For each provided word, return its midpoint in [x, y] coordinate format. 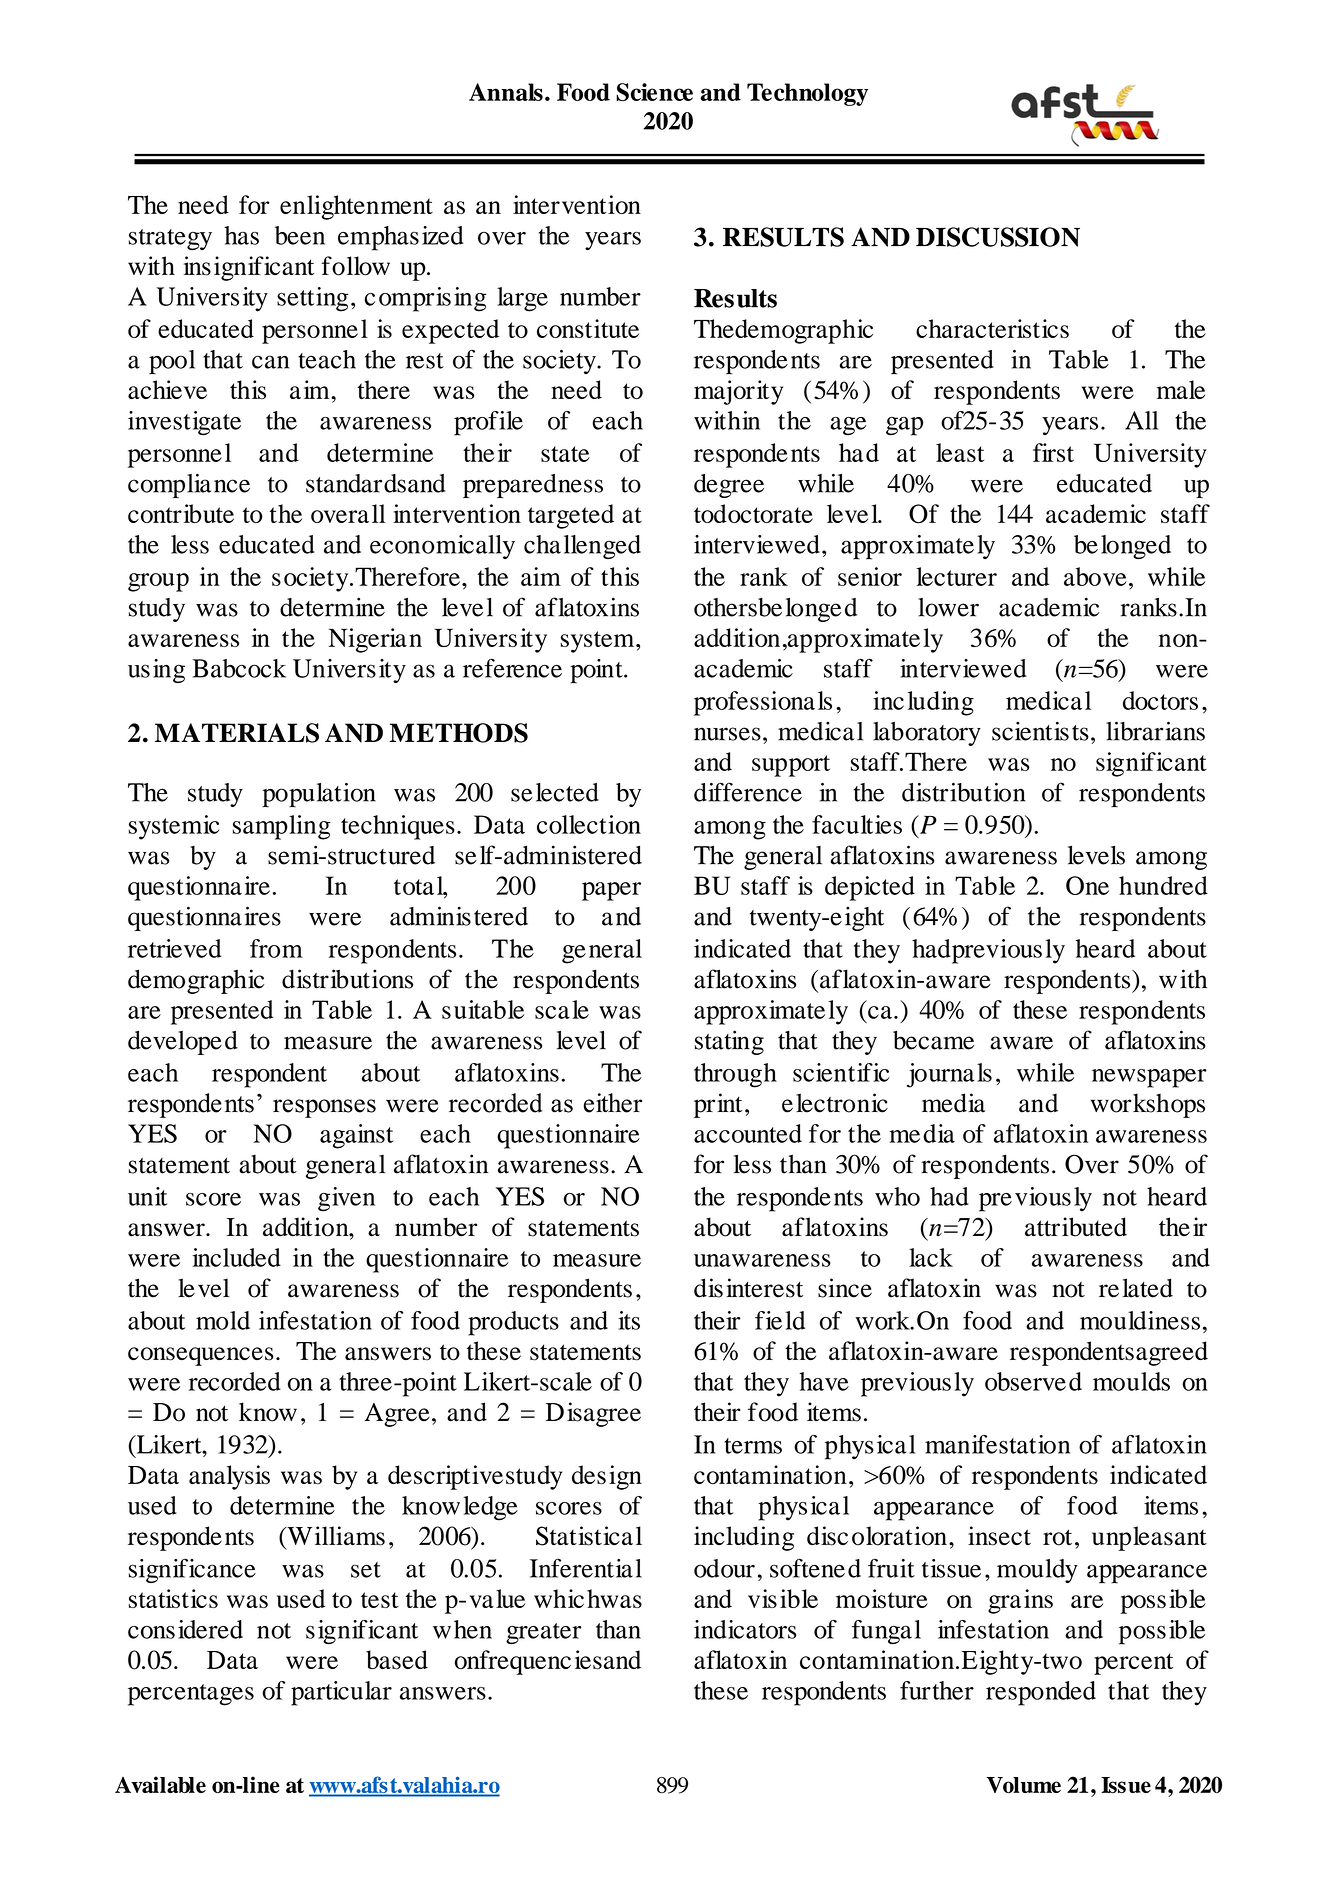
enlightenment [356, 207]
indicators [745, 1629]
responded [1041, 1693]
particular [341, 1693]
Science [654, 92]
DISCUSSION [998, 237]
